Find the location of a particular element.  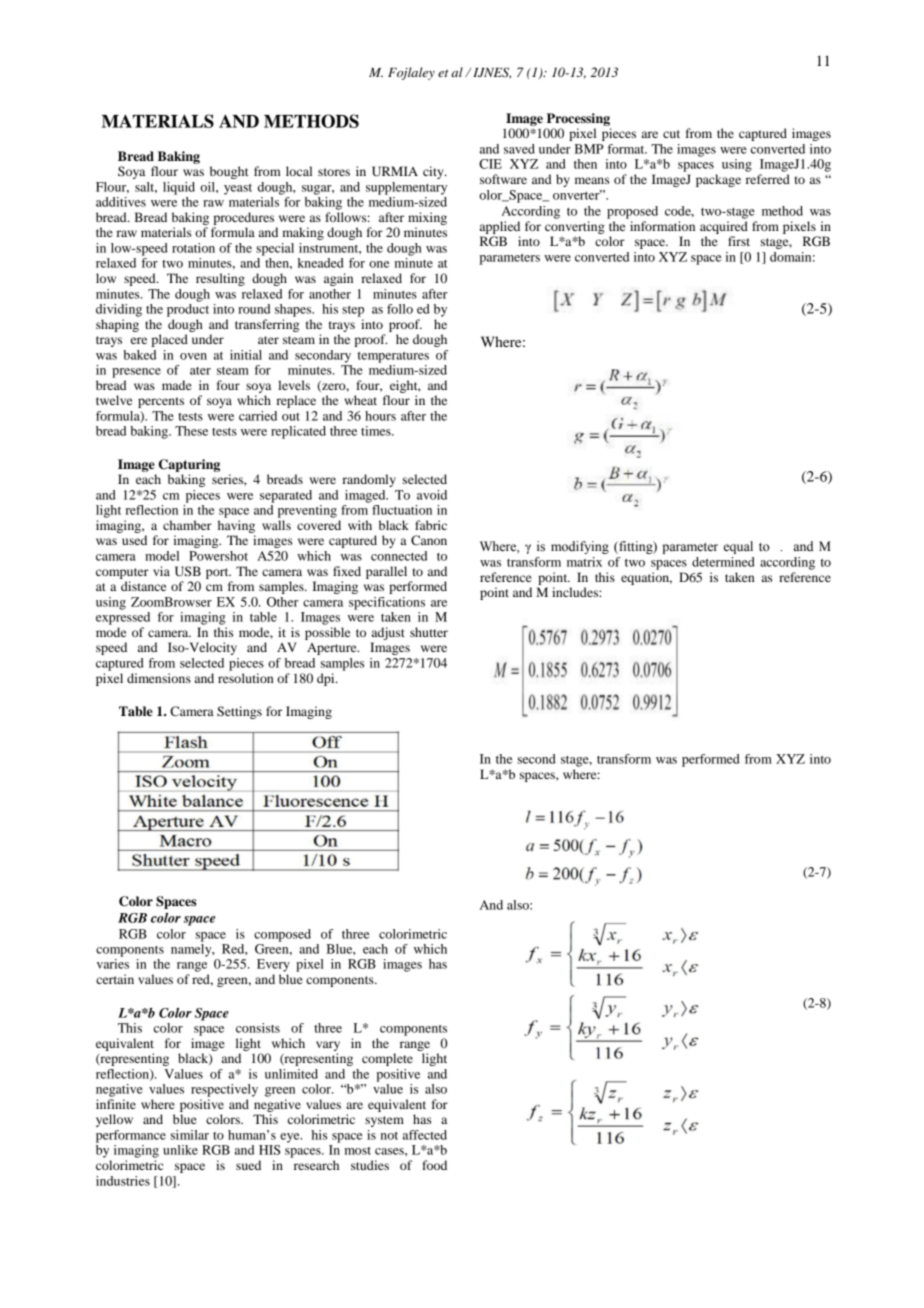

equation is located at coordinates (646, 578).
